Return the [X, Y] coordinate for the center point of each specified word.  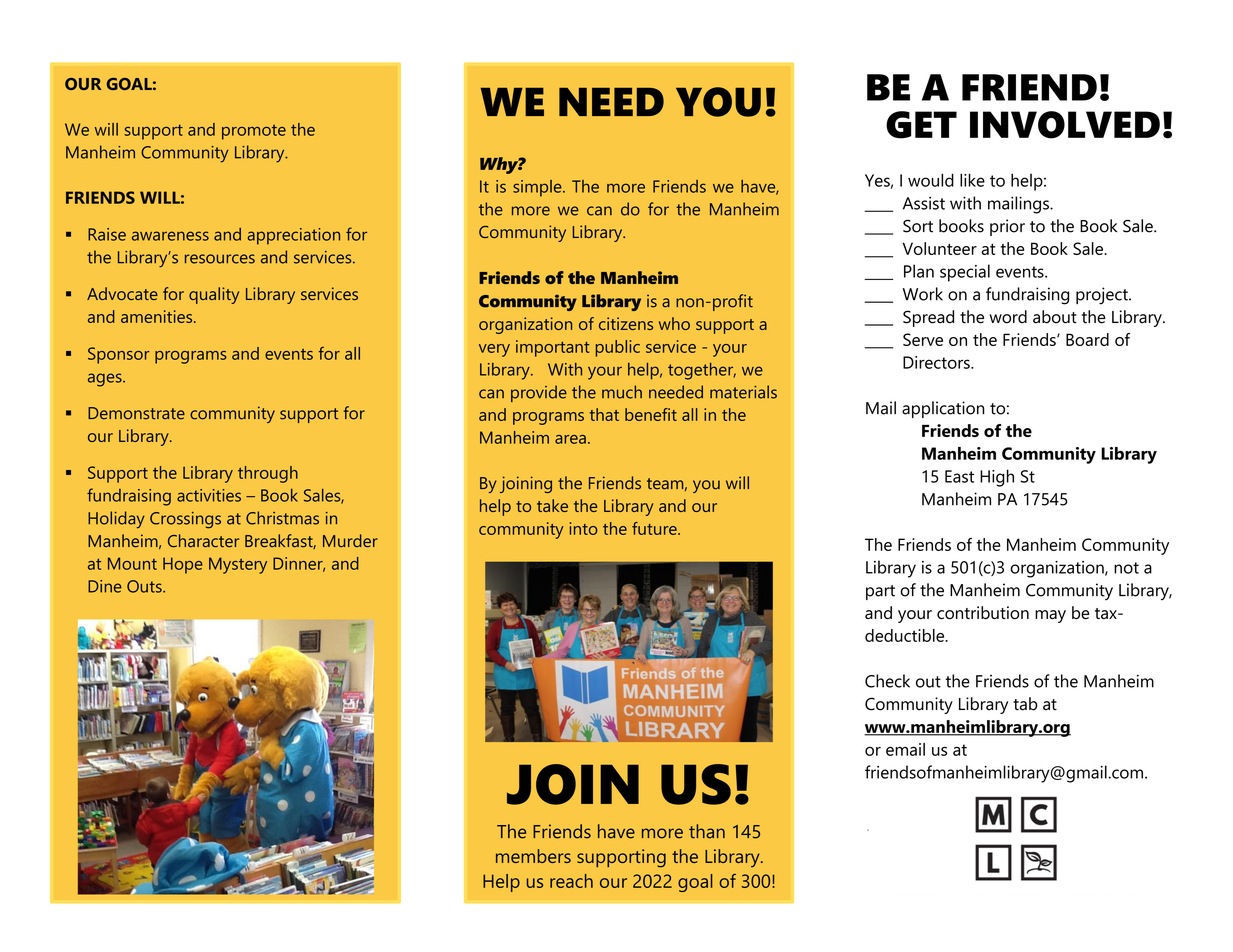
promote [254, 132]
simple [538, 188]
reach [571, 881]
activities [209, 495]
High [997, 478]
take [552, 505]
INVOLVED [1065, 125]
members [533, 856]
